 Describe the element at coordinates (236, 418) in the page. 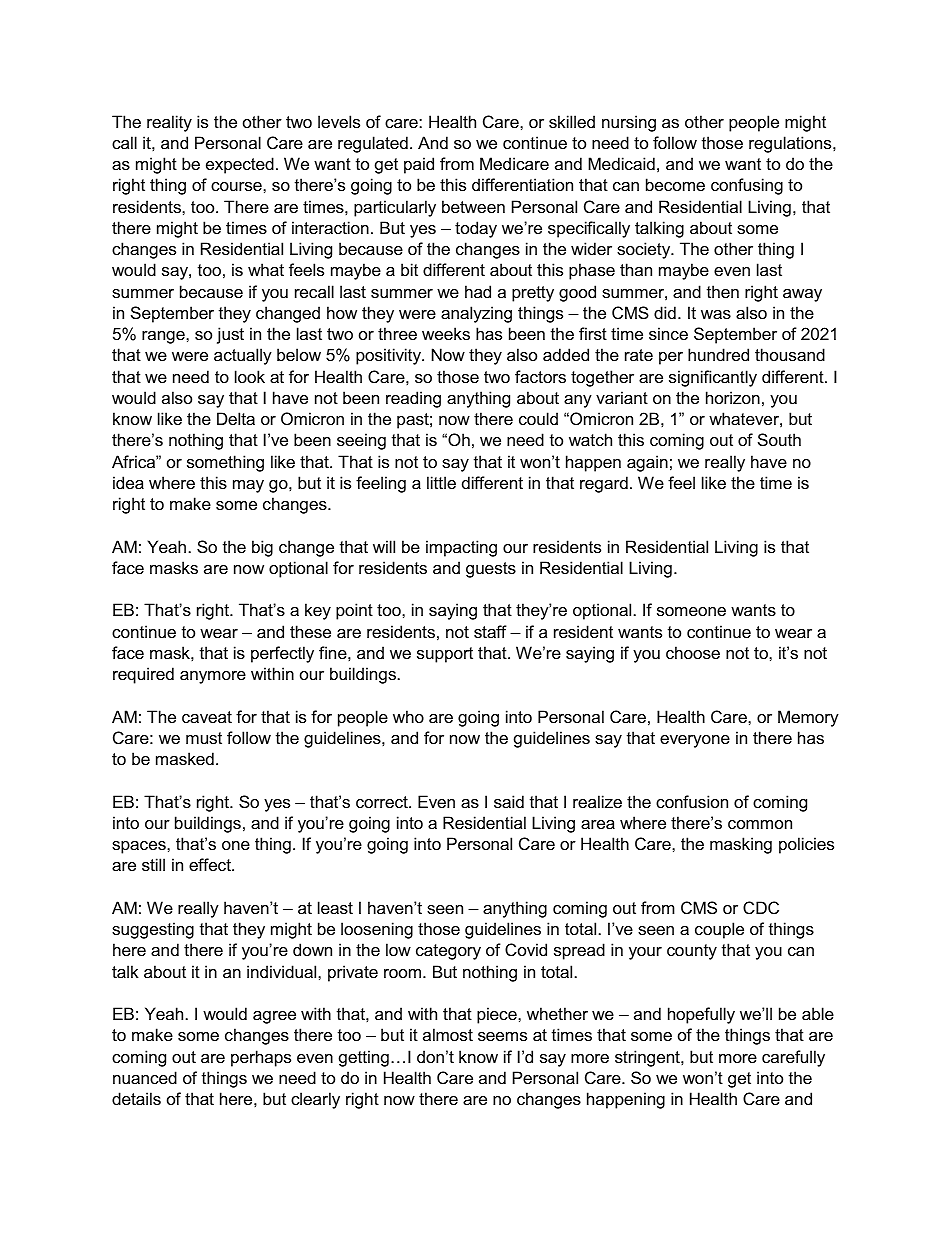

I see `Delta` at that location.
